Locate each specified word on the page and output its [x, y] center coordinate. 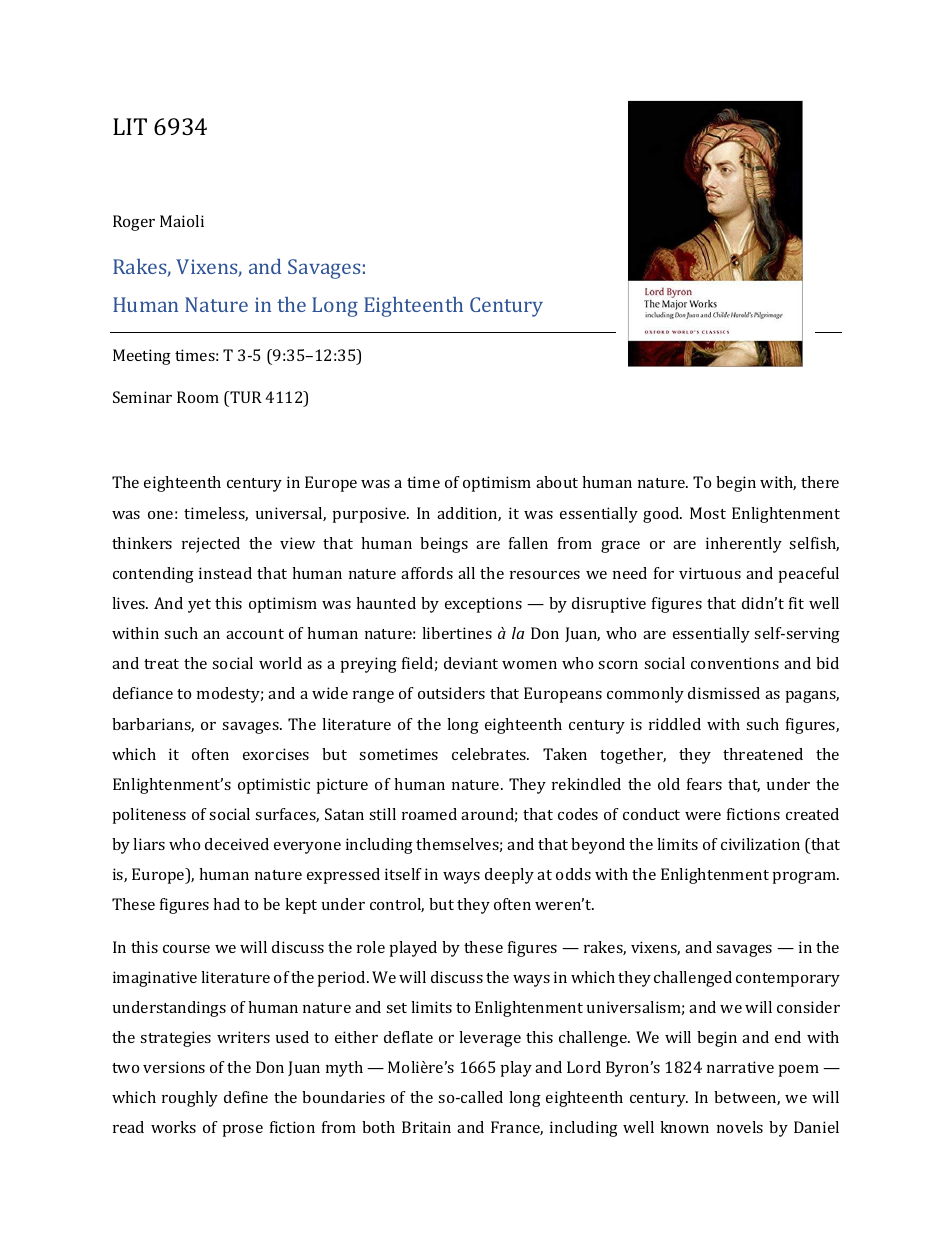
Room [198, 397]
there [820, 482]
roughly [190, 1099]
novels [740, 1127]
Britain [426, 1127]
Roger [134, 223]
